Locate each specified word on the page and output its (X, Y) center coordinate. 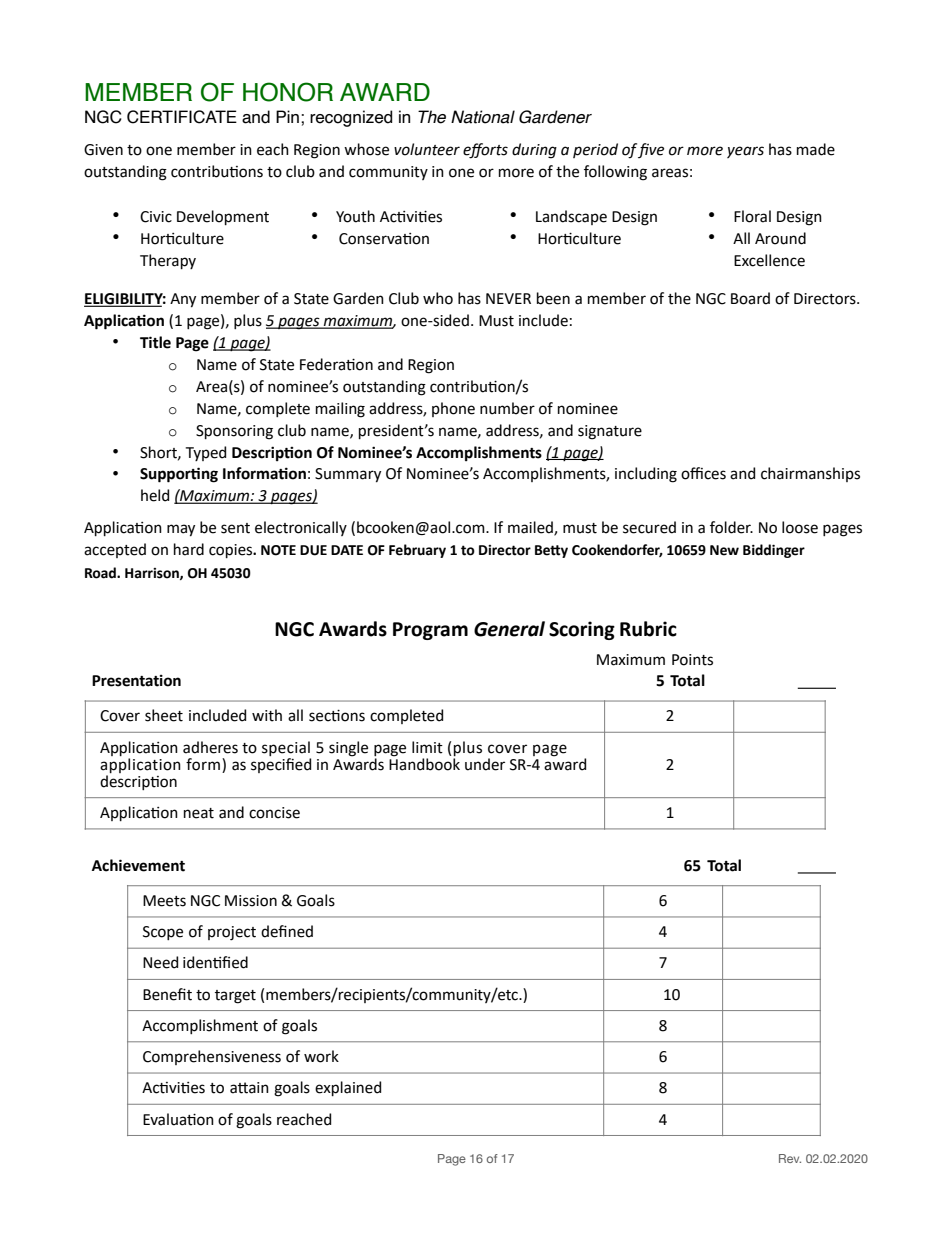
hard (189, 549)
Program (430, 631)
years (745, 152)
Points (692, 660)
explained (348, 1088)
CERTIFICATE (182, 117)
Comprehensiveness (212, 1057)
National (483, 117)
